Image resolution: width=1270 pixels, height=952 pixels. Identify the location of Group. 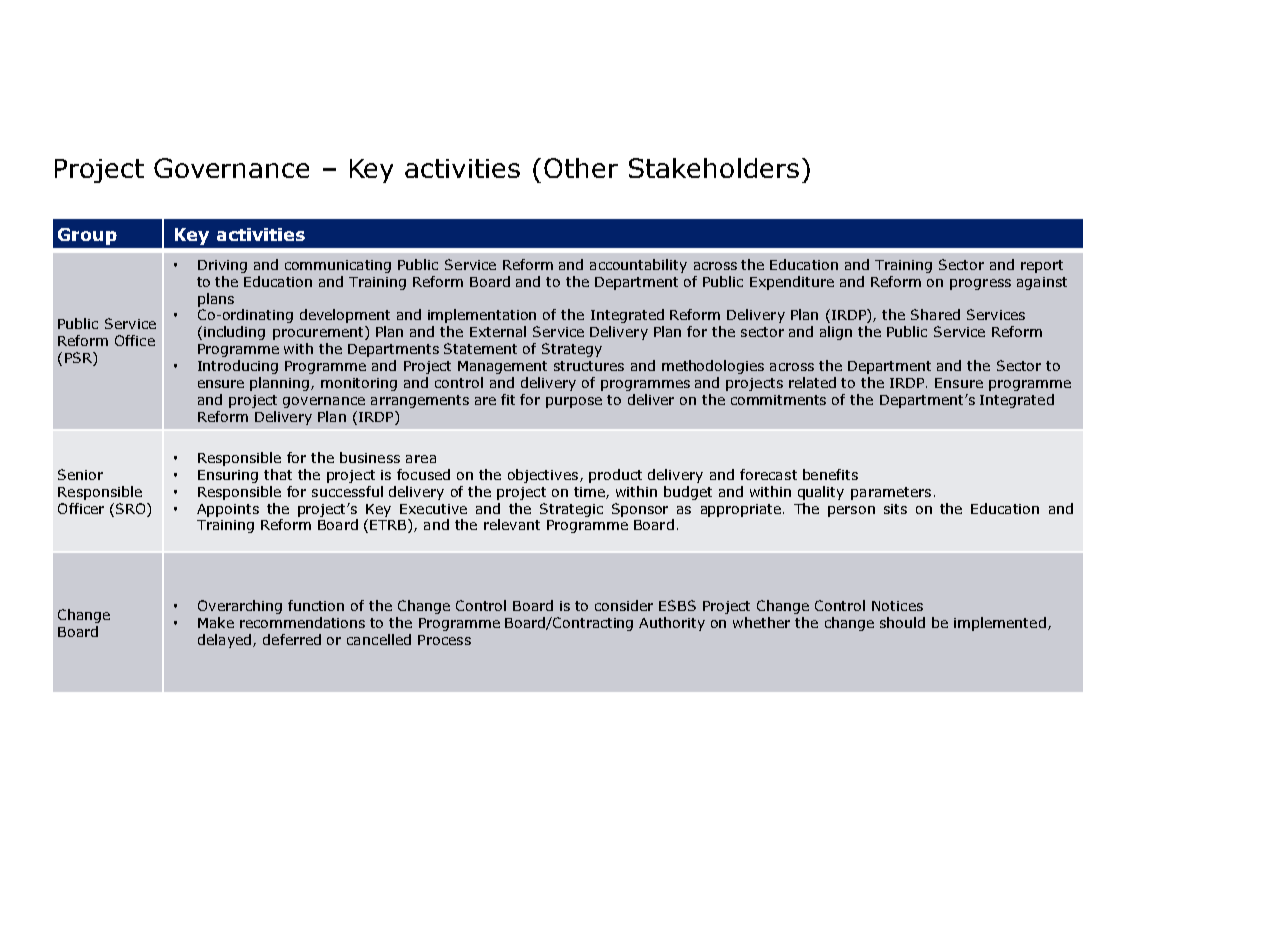
(87, 236).
